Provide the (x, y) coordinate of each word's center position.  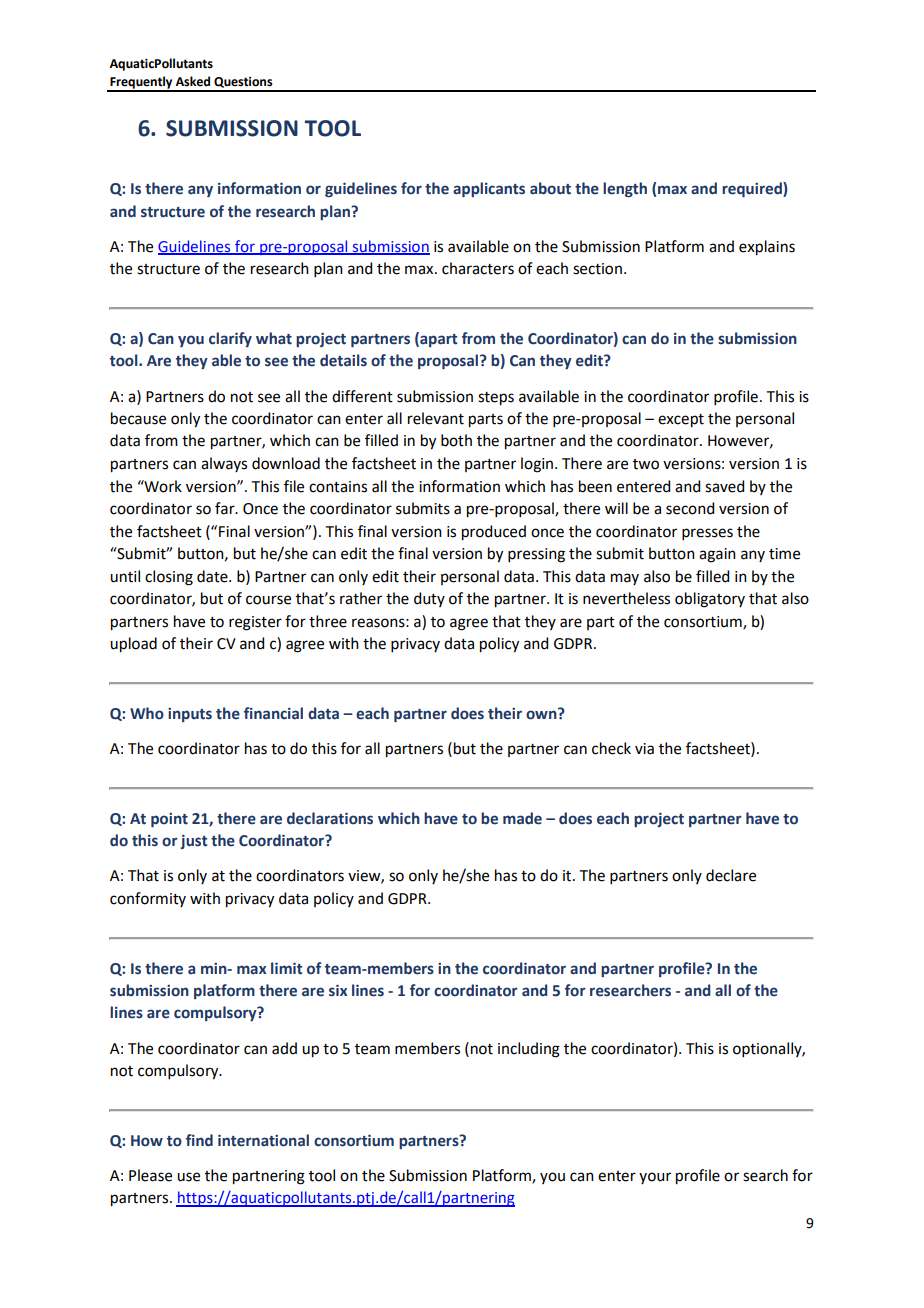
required (753, 189)
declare (731, 875)
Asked (193, 81)
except (681, 421)
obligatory (710, 600)
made (522, 818)
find (199, 1140)
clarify (230, 339)
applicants (489, 189)
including (529, 1050)
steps (496, 399)
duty (429, 599)
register (255, 623)
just (193, 842)
